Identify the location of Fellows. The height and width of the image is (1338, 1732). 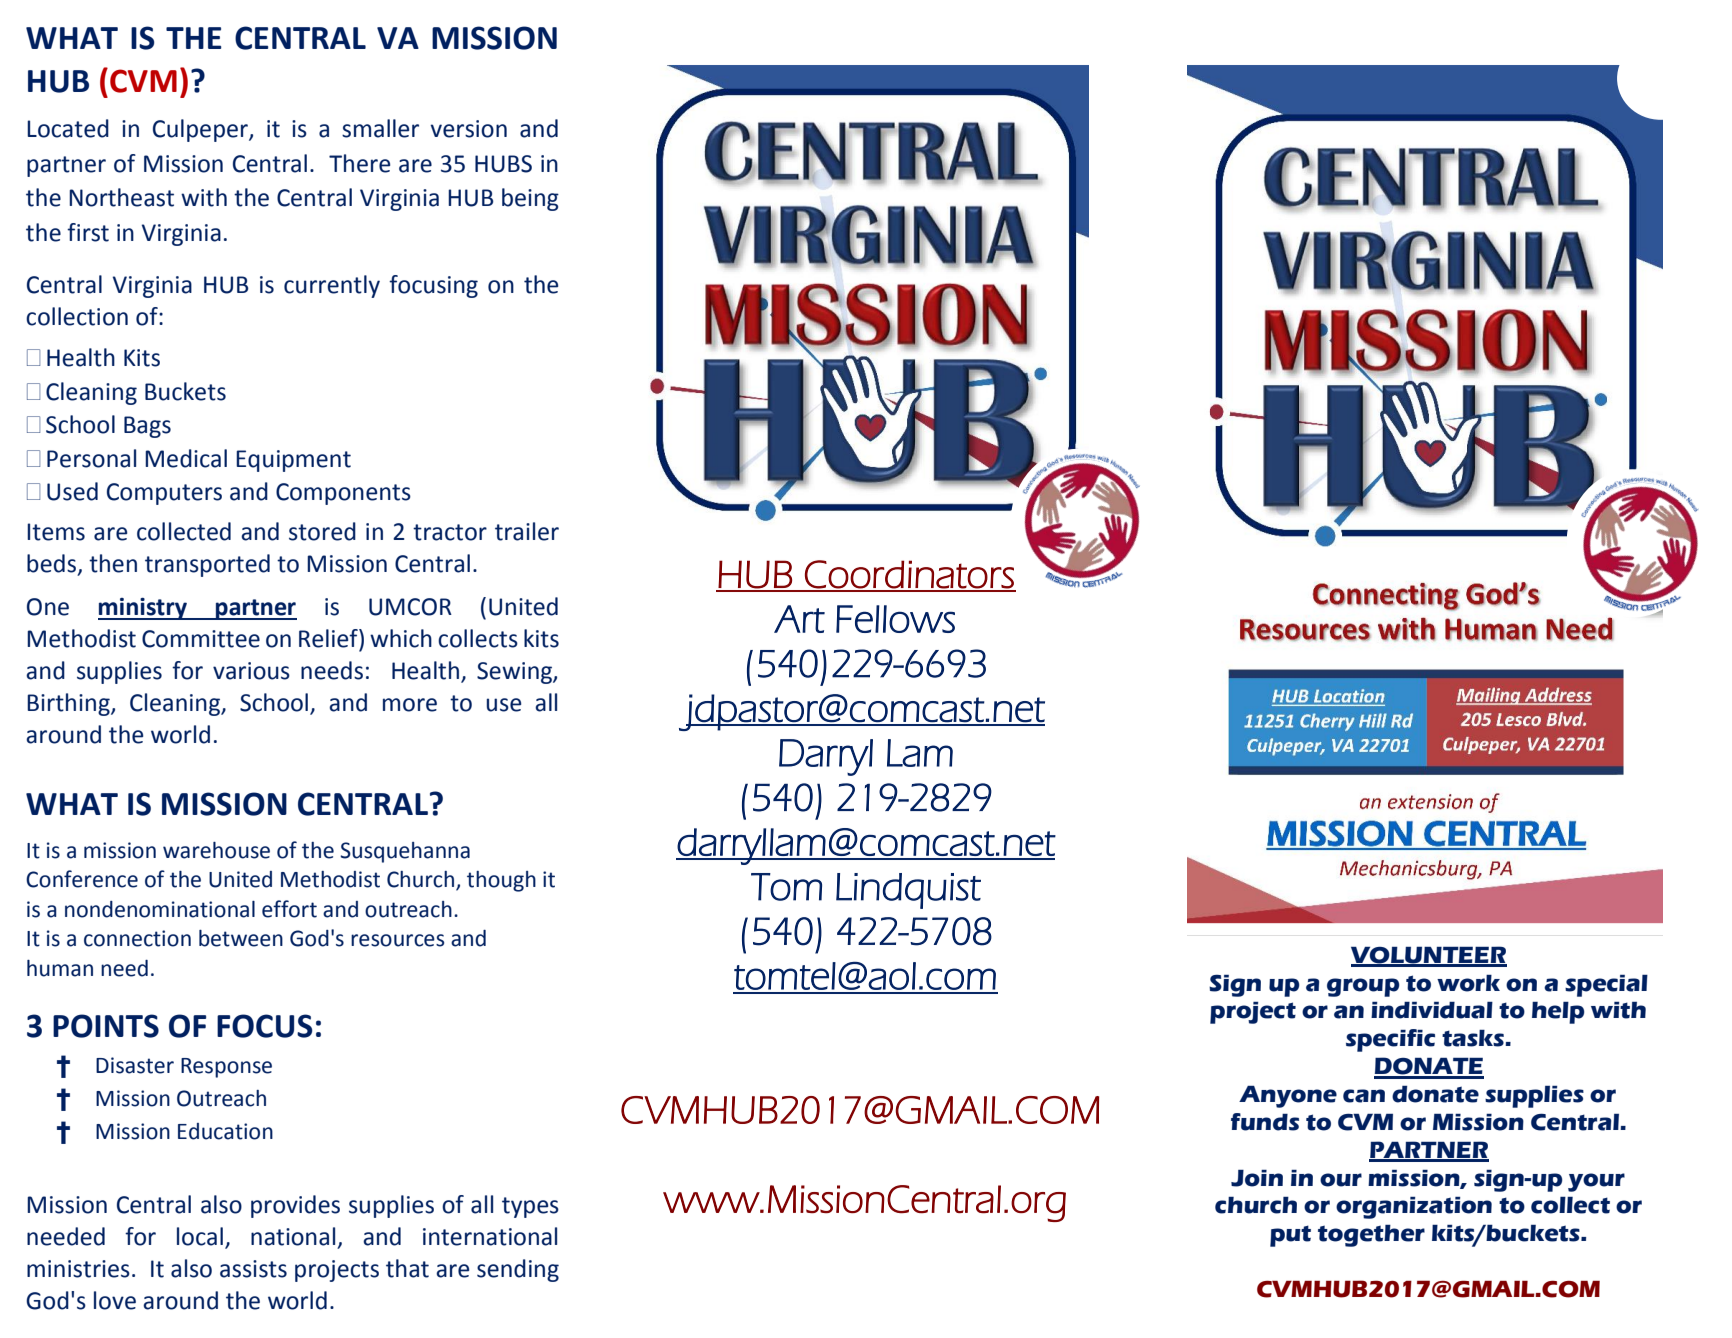
(895, 619).
